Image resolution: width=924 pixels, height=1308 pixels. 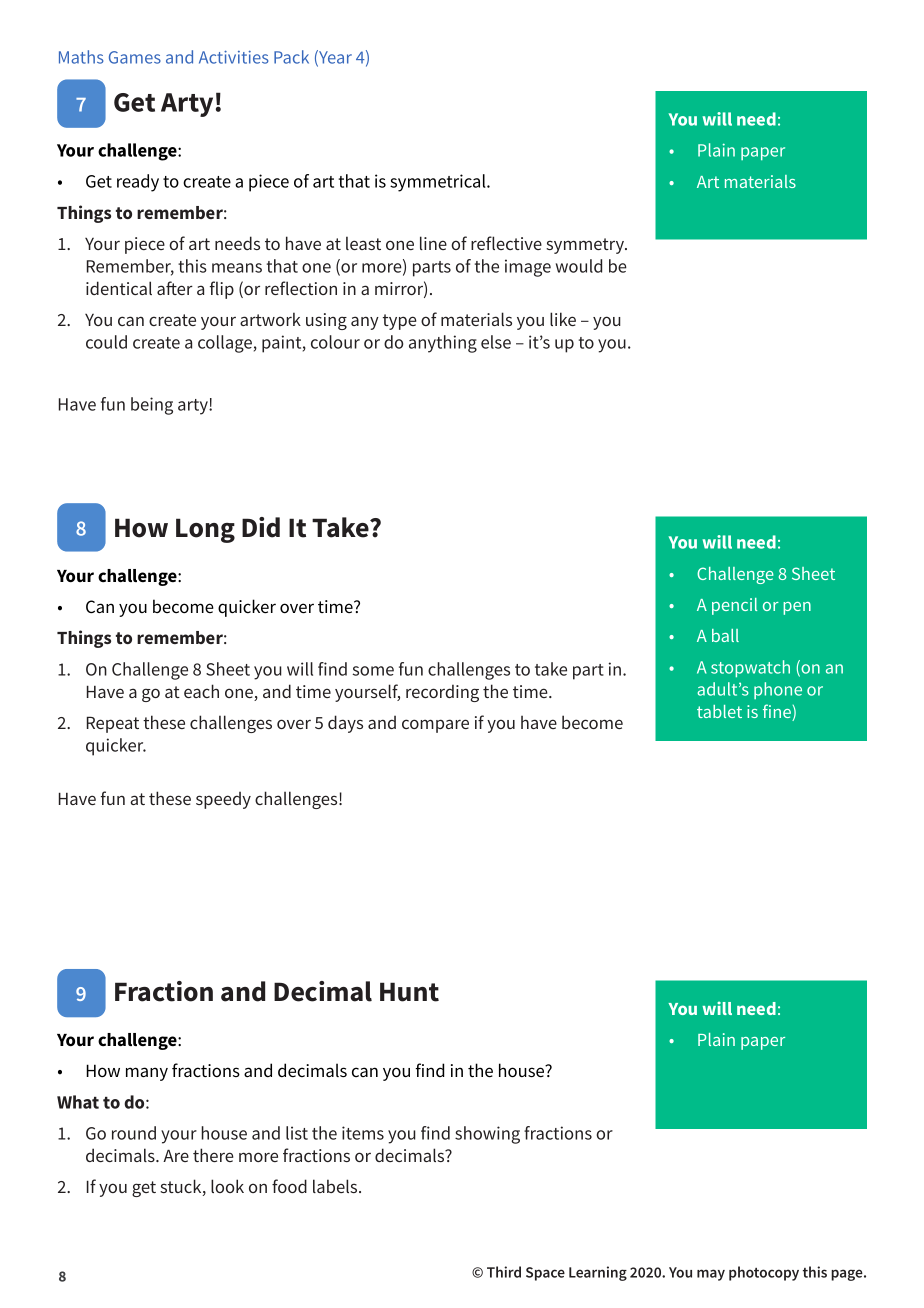 What do you see at coordinates (711, 1275) in the page?
I see `may` at bounding box center [711, 1275].
